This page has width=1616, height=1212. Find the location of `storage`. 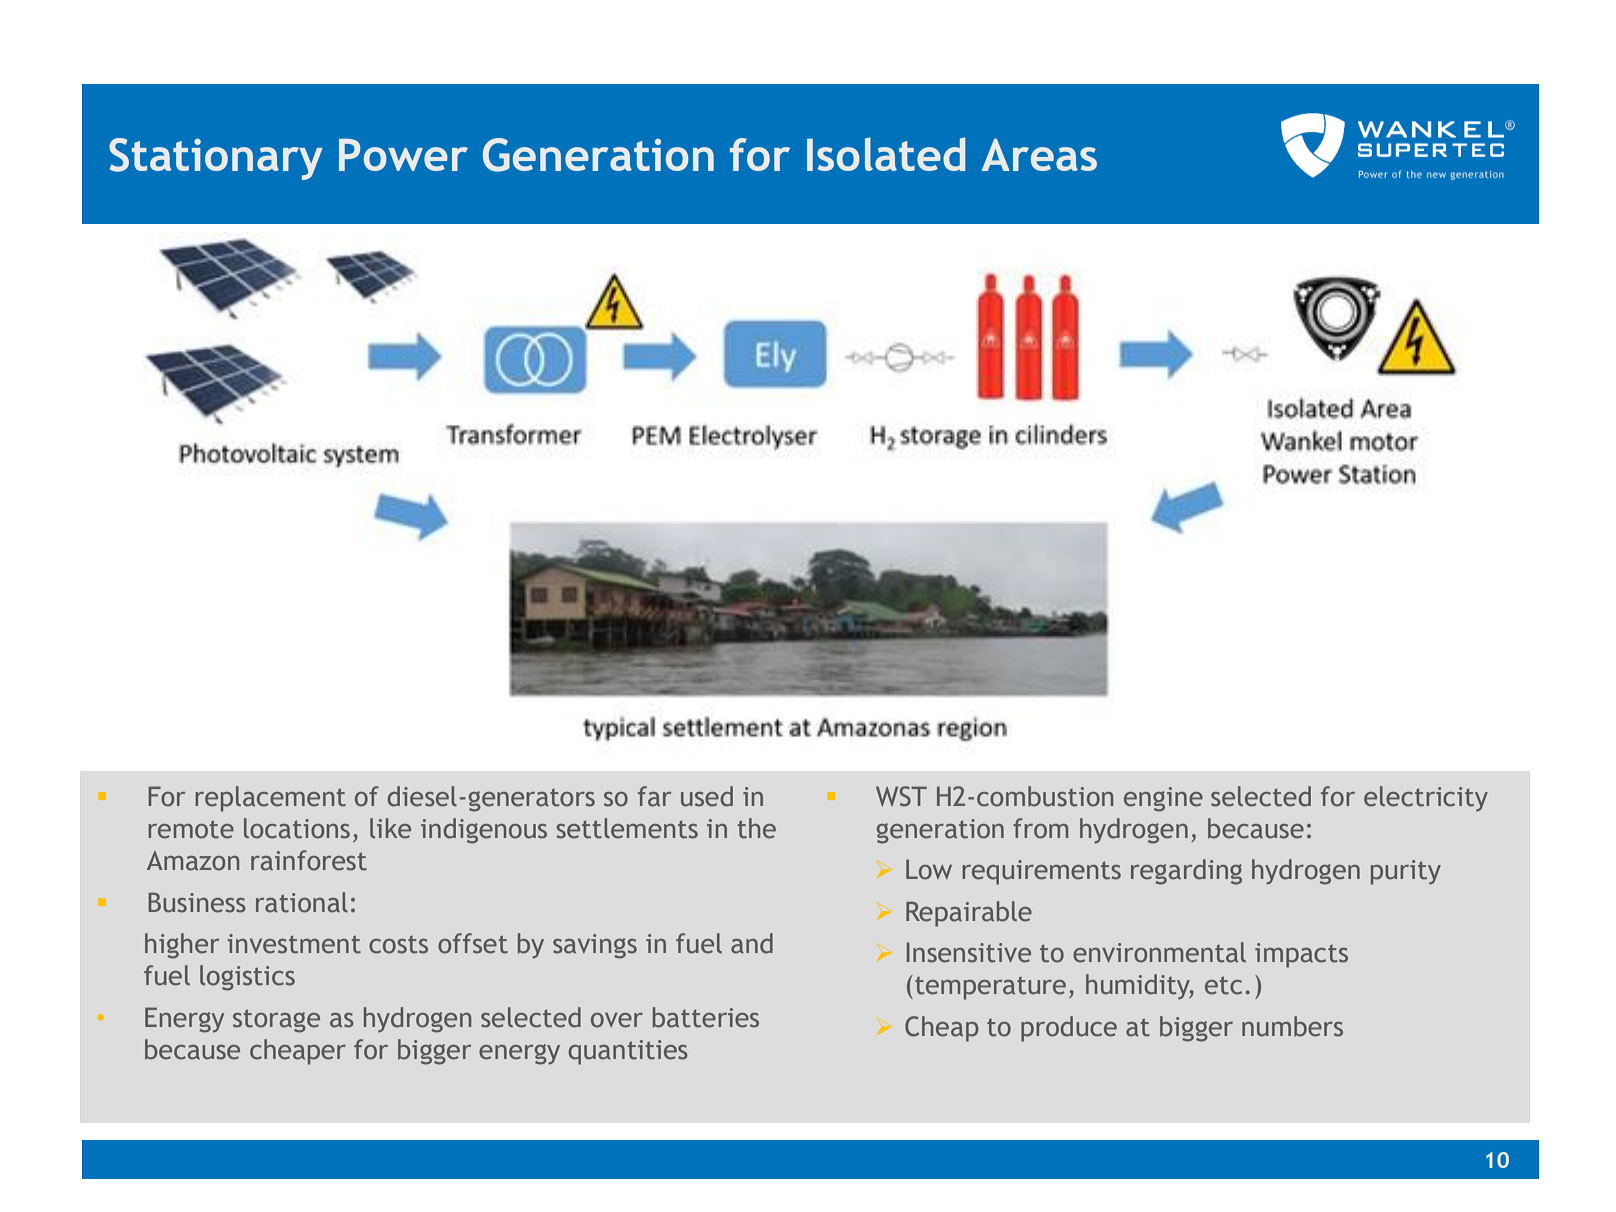

storage is located at coordinates (276, 1021).
